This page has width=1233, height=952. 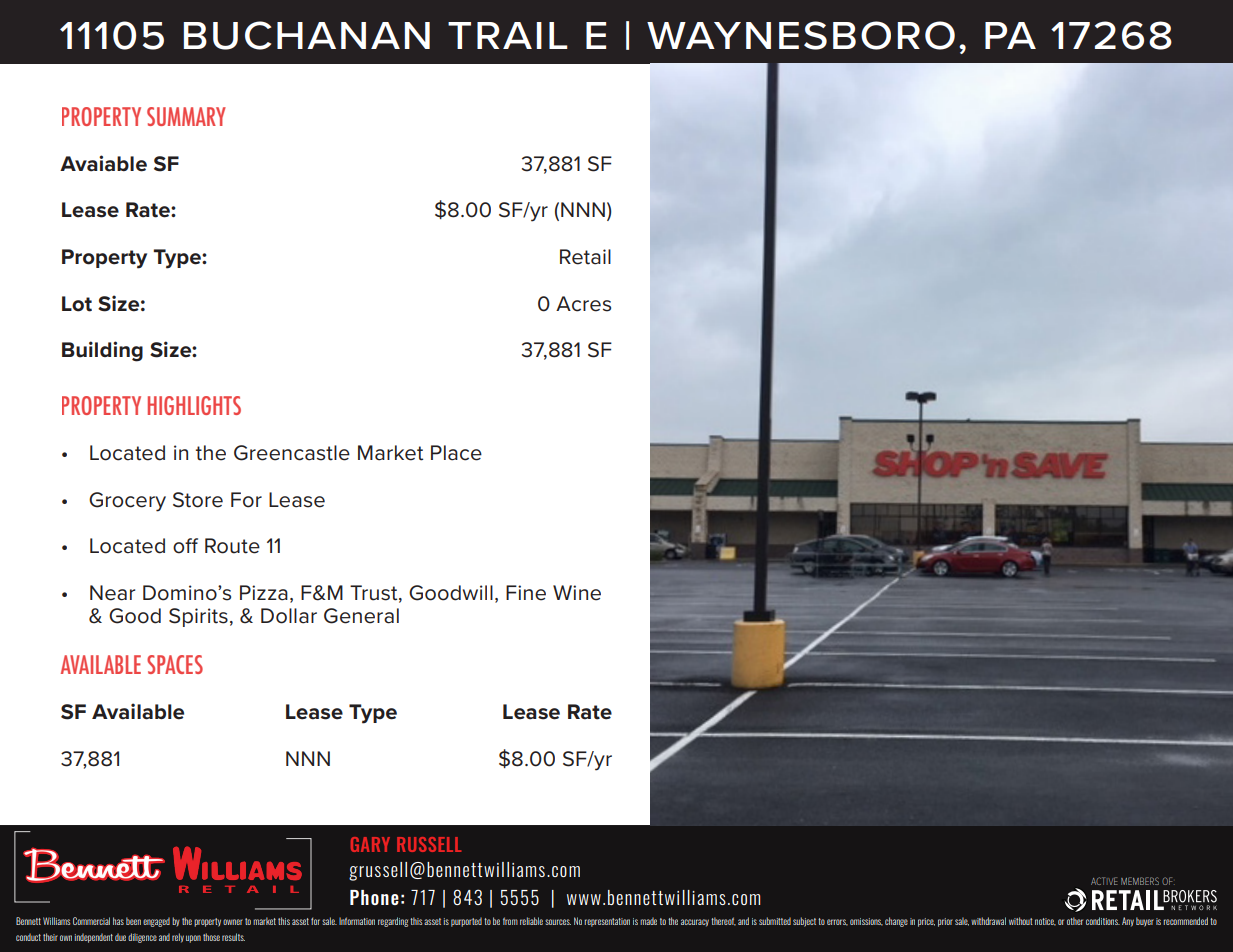 I want to click on ACTIVE, so click(x=1104, y=881).
